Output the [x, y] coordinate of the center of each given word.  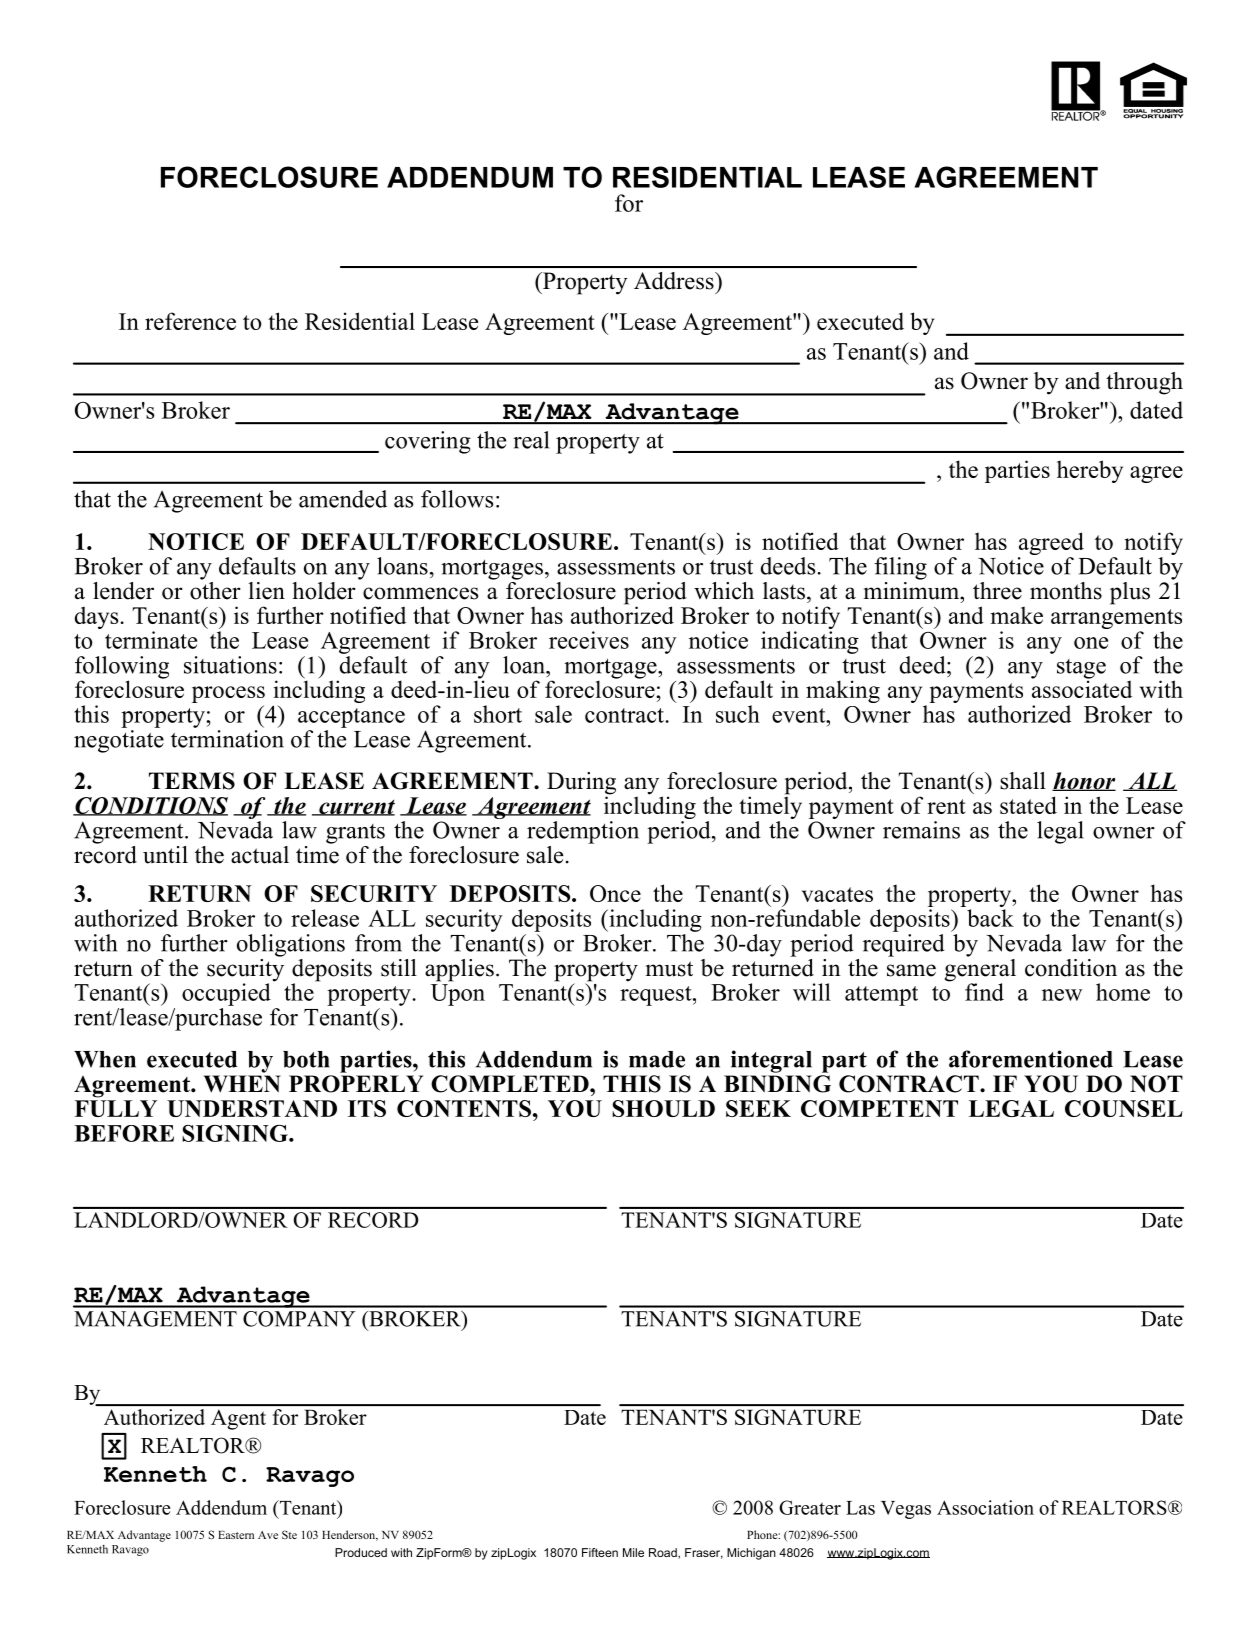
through [1144, 383]
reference [190, 321]
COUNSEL [1124, 1108]
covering [428, 442]
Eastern [236, 1535]
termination [227, 739]
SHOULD [663, 1108]
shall [1023, 781]
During [581, 784]
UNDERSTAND [252, 1108]
